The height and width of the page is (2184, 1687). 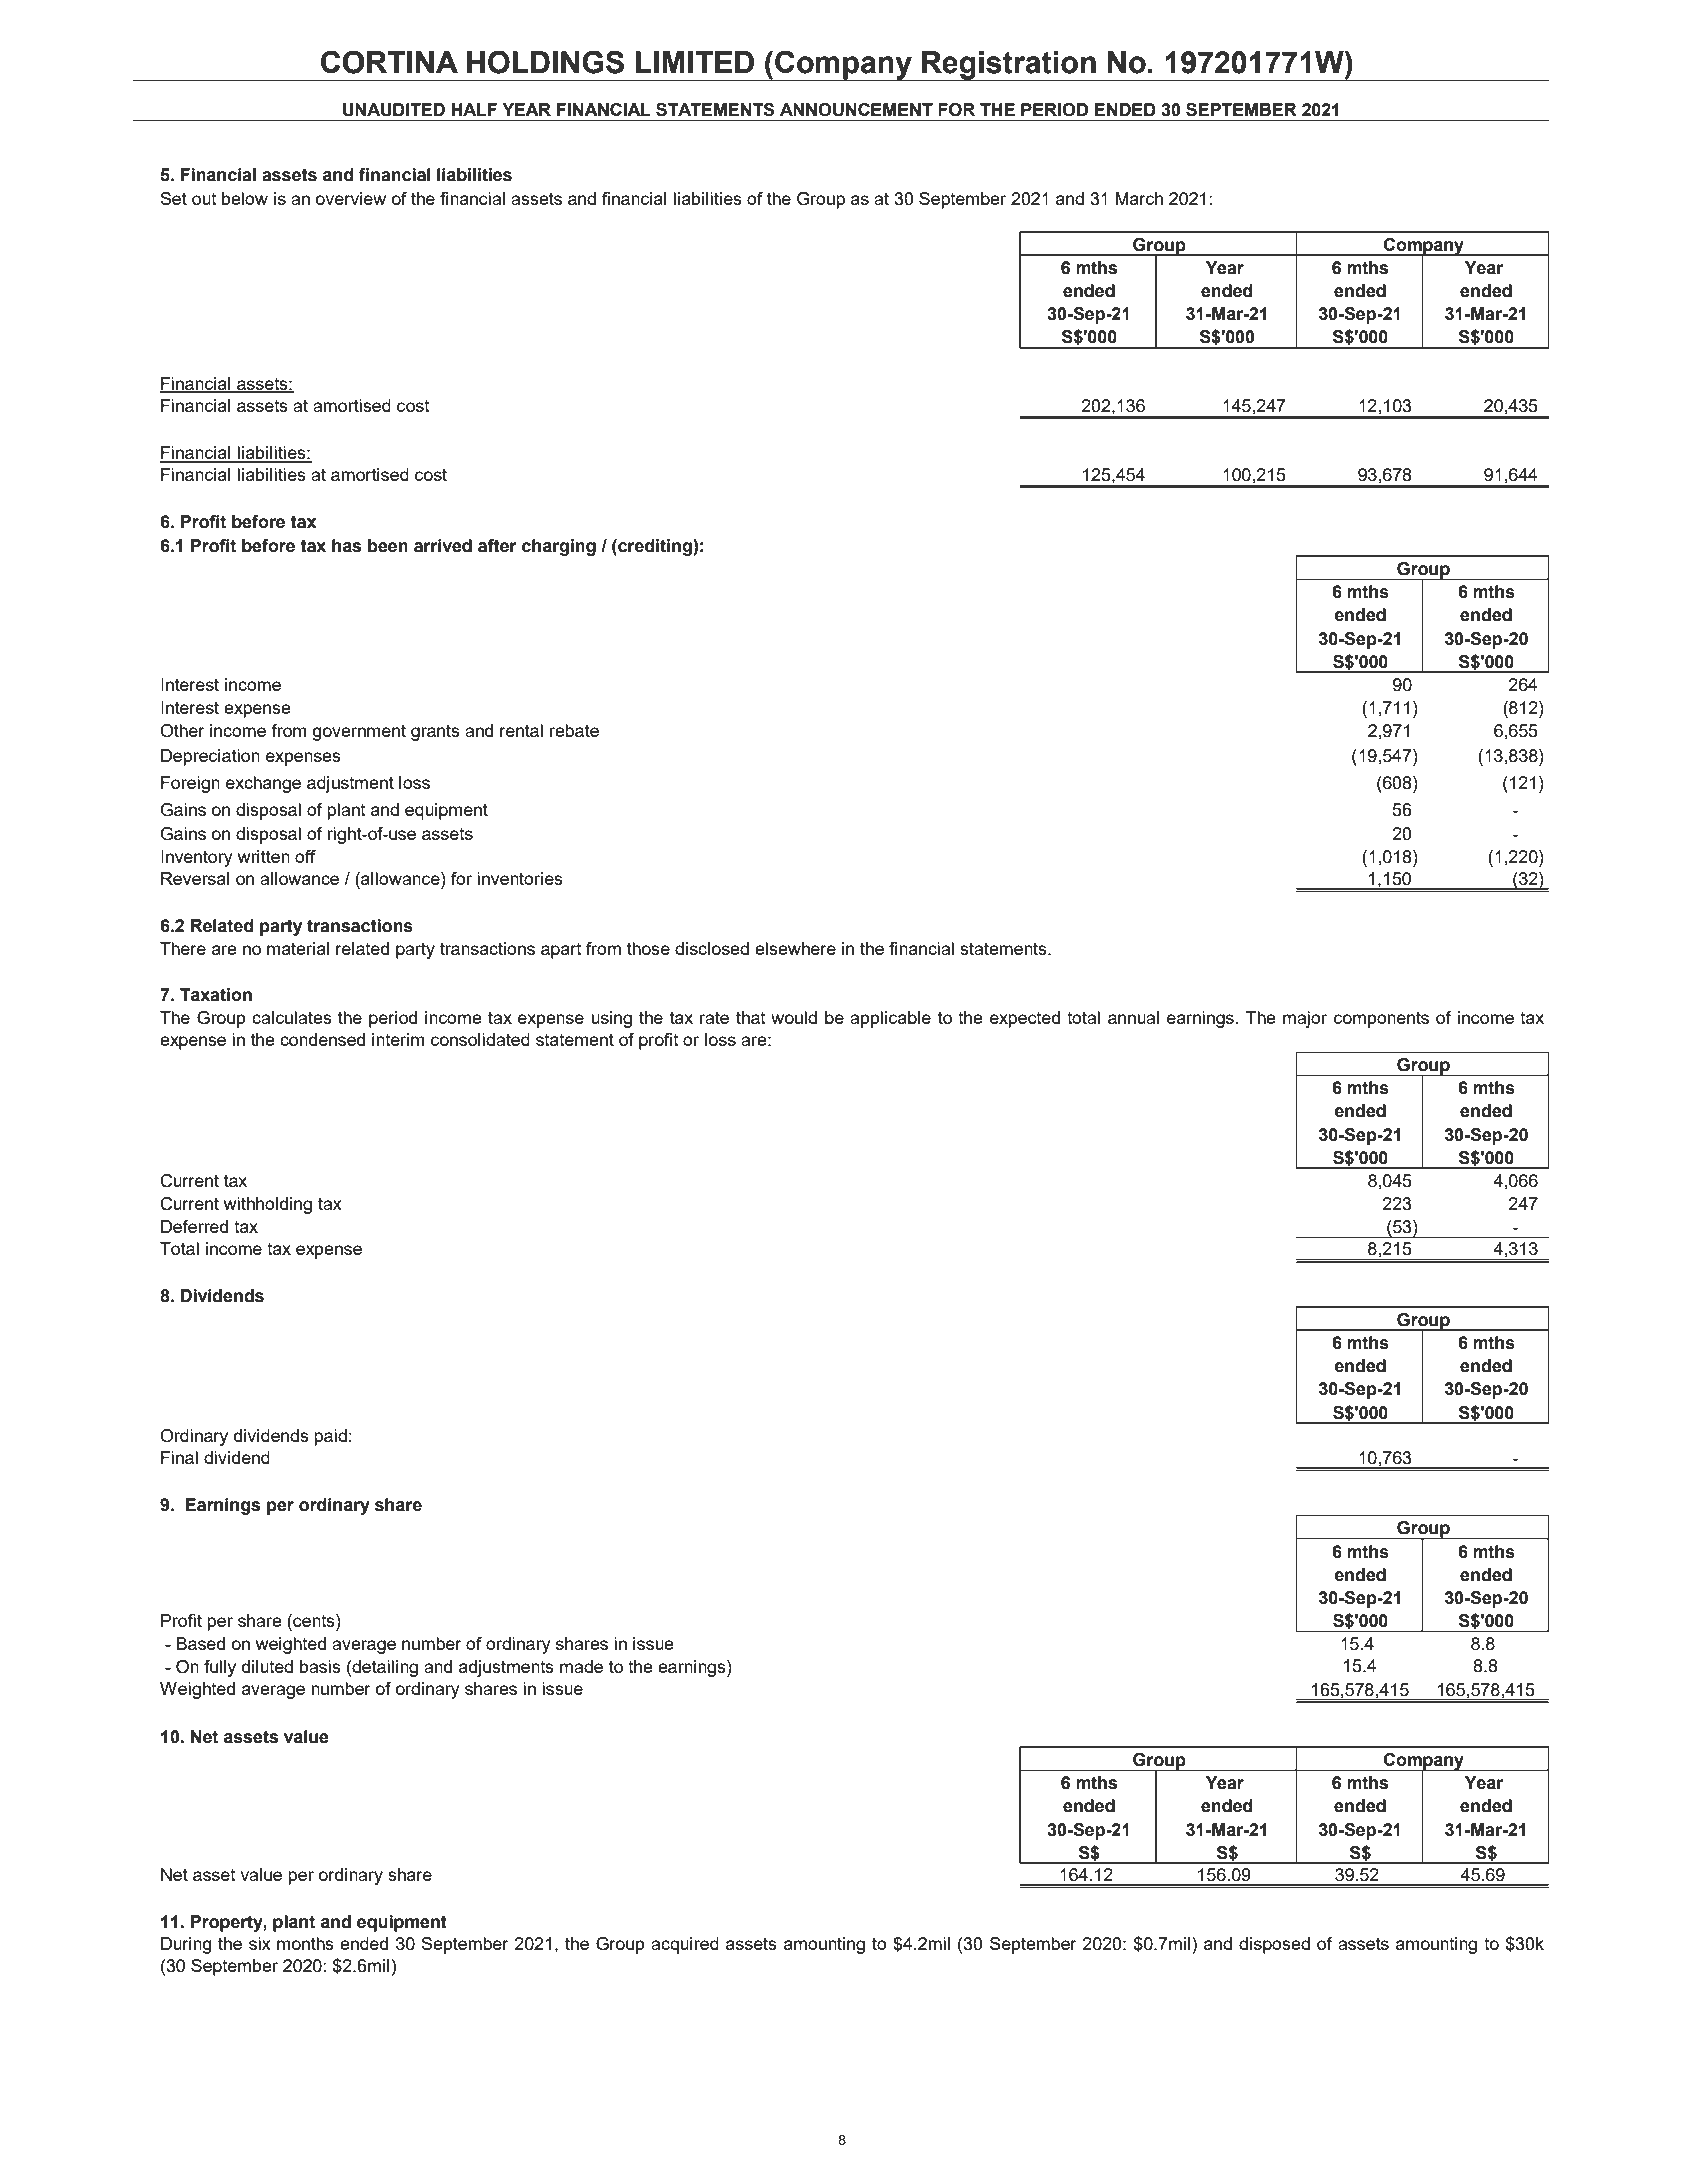 What do you see at coordinates (1139, 198) in the page?
I see `March` at bounding box center [1139, 198].
